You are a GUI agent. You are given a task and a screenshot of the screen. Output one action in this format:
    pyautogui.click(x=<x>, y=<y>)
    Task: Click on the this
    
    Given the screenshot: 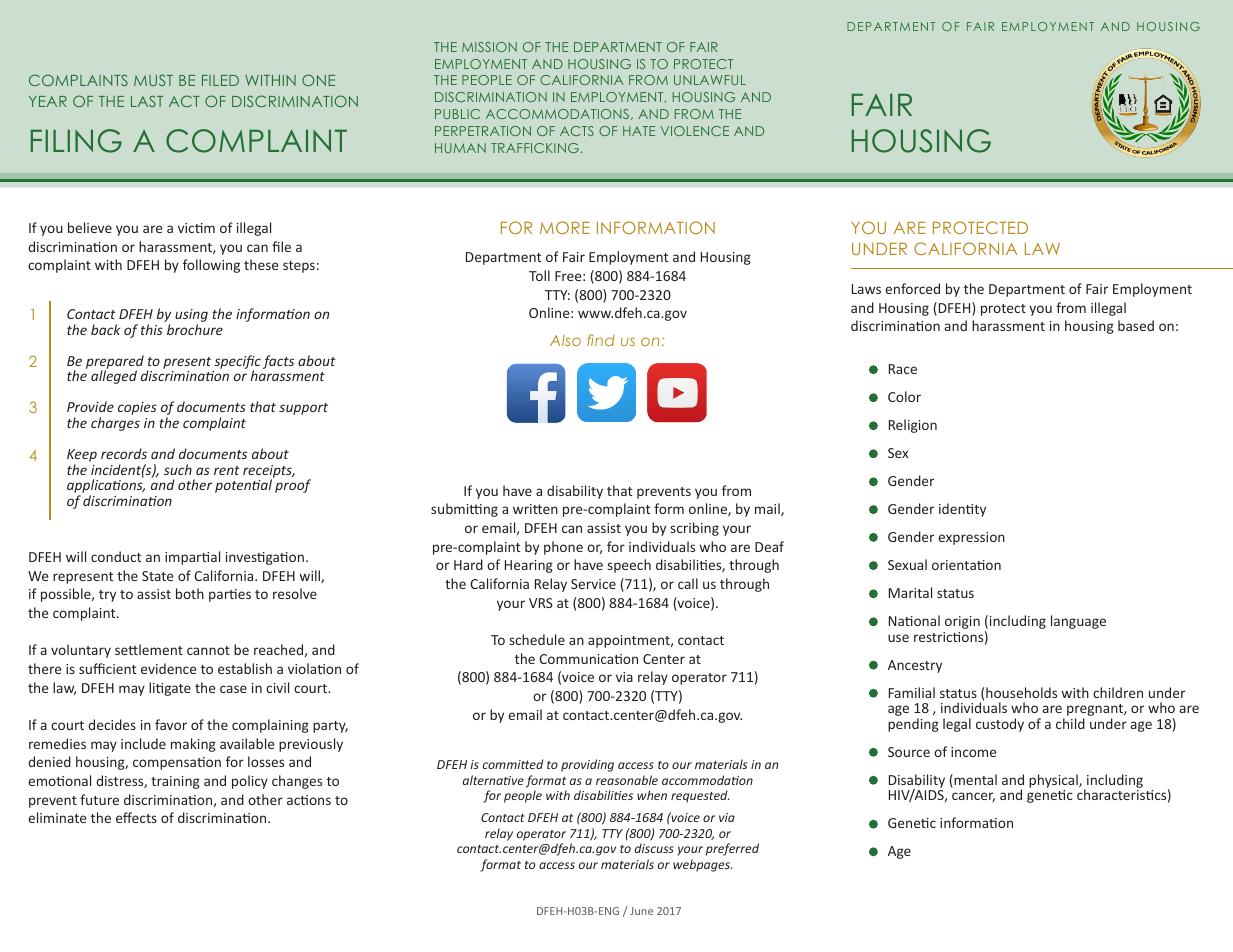 What is the action you would take?
    pyautogui.click(x=152, y=329)
